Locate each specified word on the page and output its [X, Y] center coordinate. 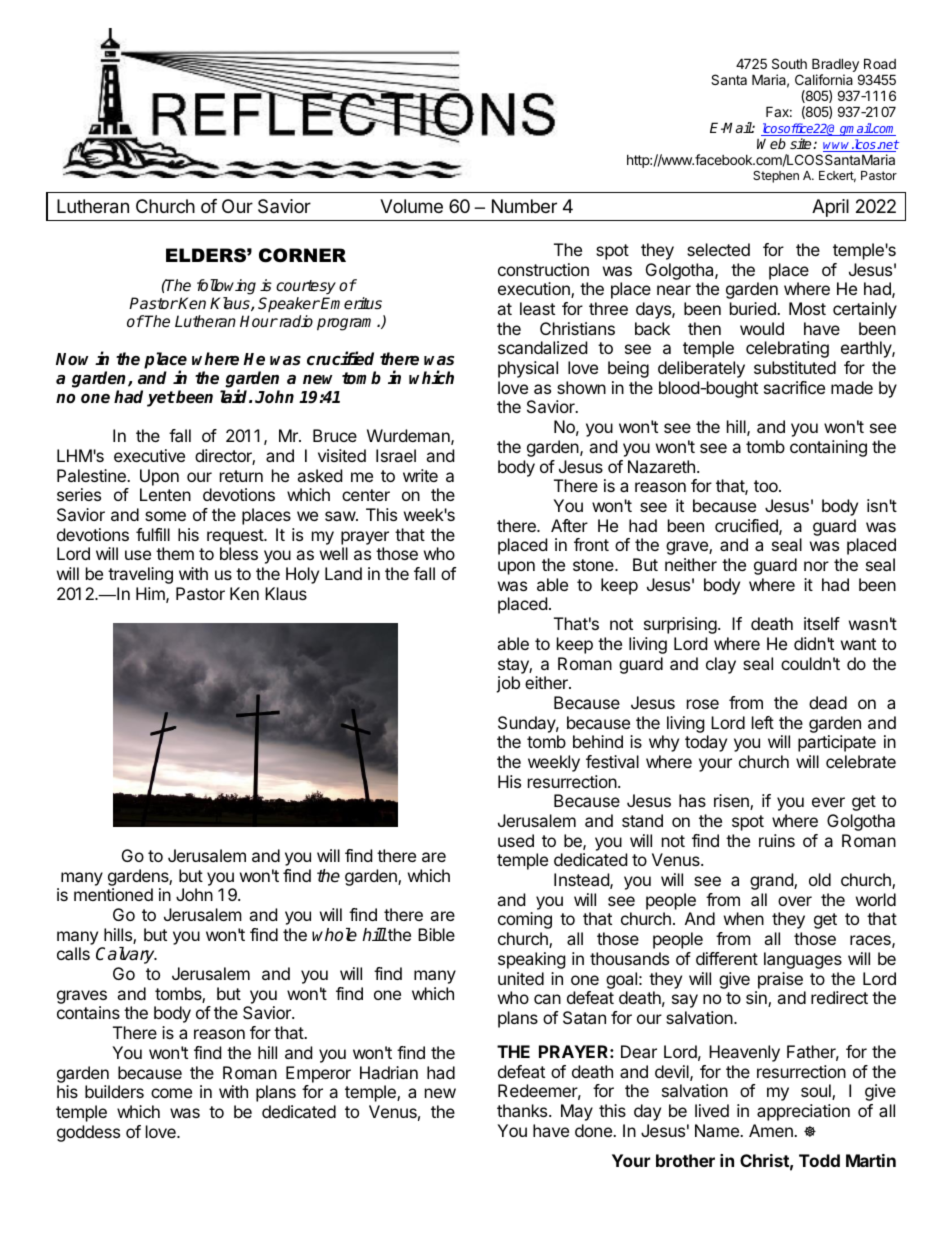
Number [524, 206]
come [171, 1093]
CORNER [302, 255]
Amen [772, 1130]
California [824, 79]
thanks [523, 1110]
